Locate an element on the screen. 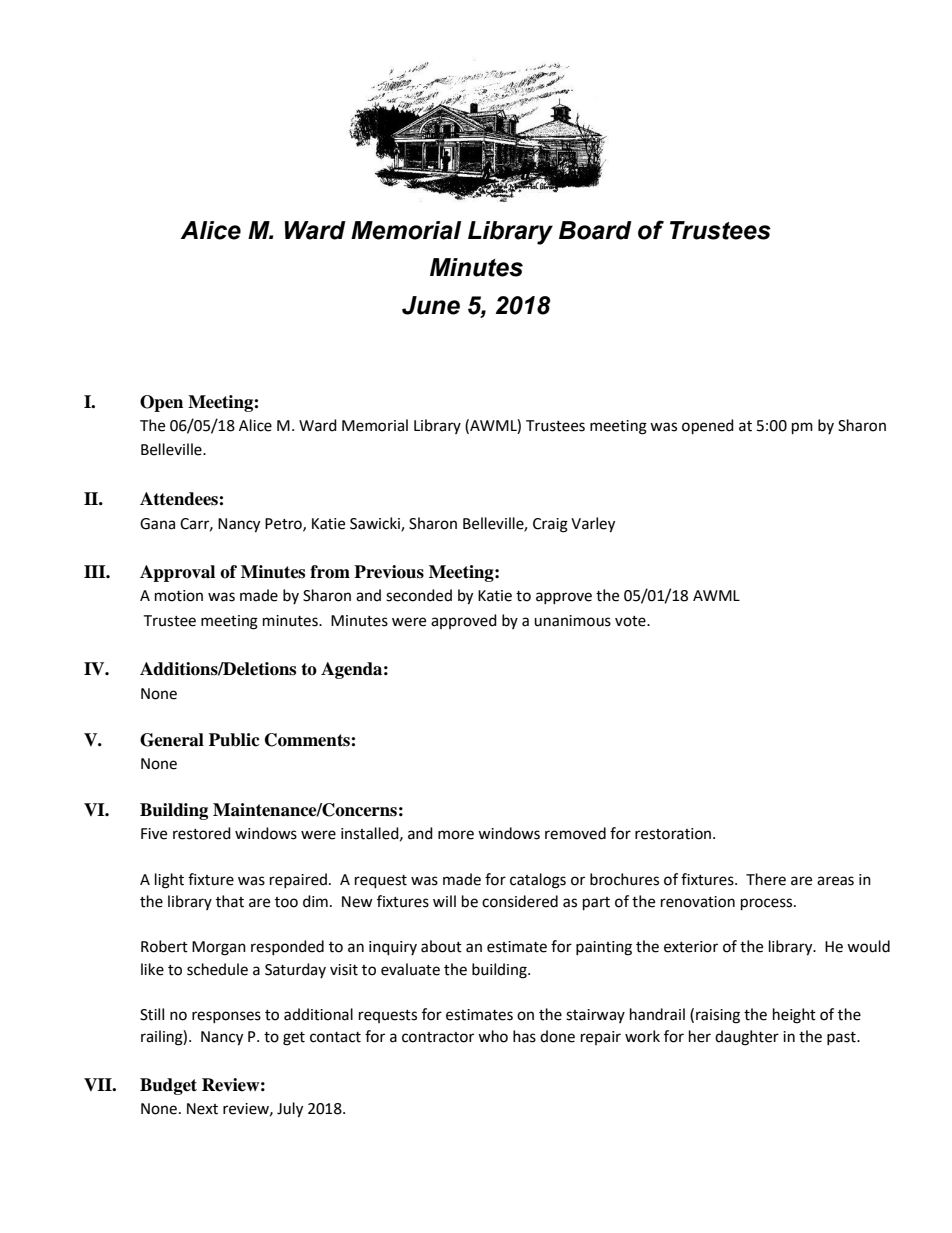 Image resolution: width=952 pixels, height=1233 pixels. Next is located at coordinates (202, 1109).
